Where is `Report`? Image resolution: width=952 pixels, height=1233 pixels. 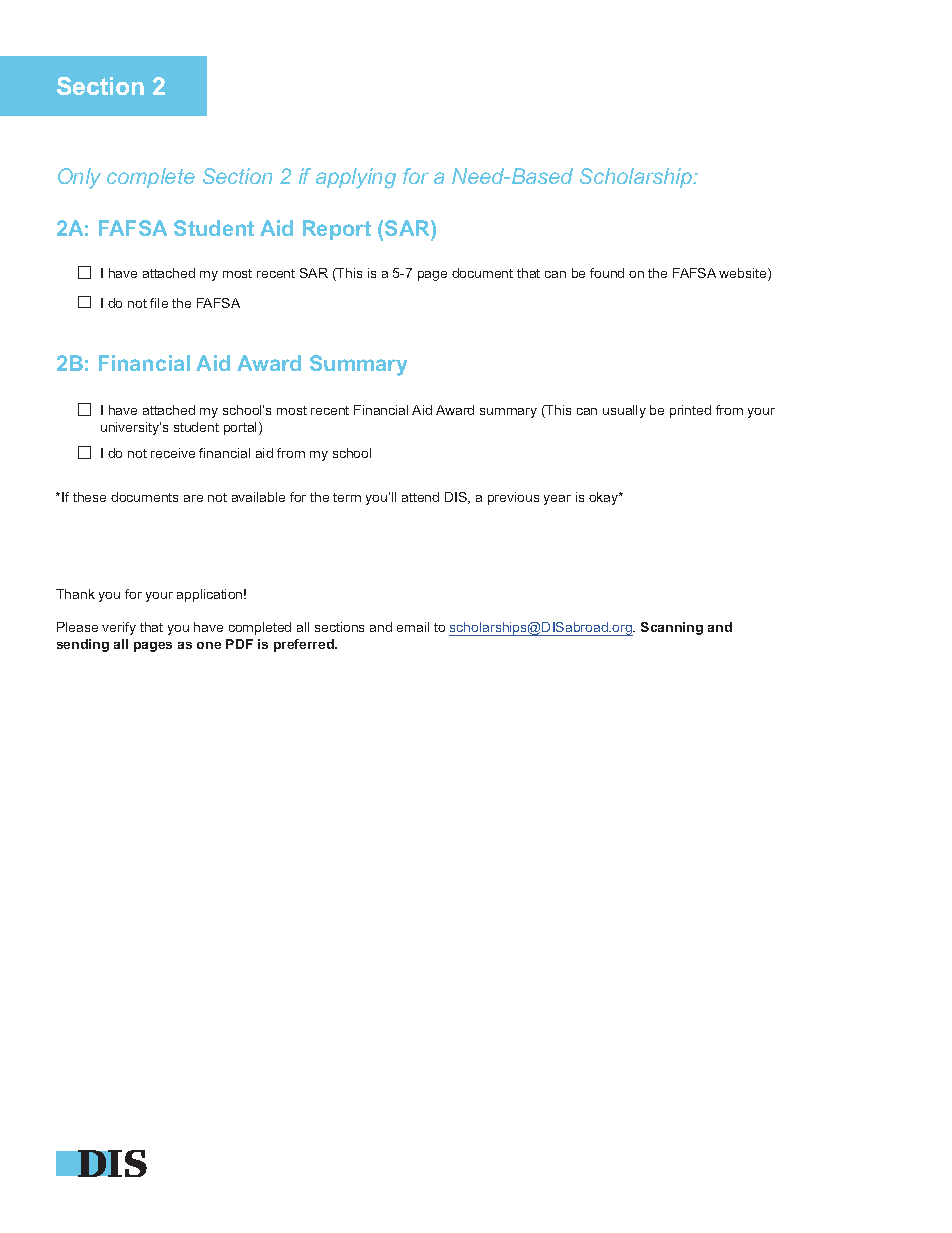 Report is located at coordinates (337, 230).
